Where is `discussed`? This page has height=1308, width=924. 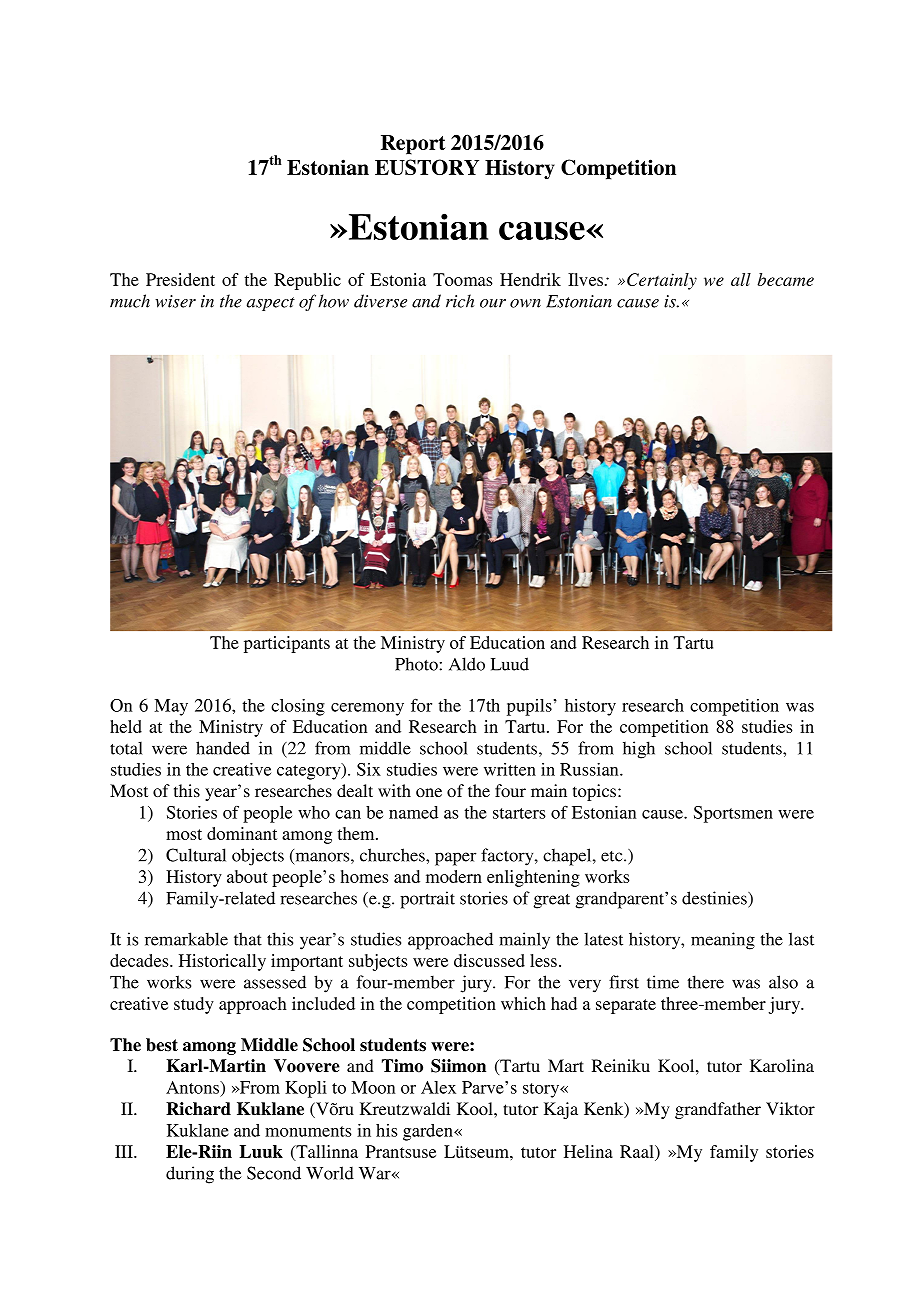
discussed is located at coordinates (489, 960).
